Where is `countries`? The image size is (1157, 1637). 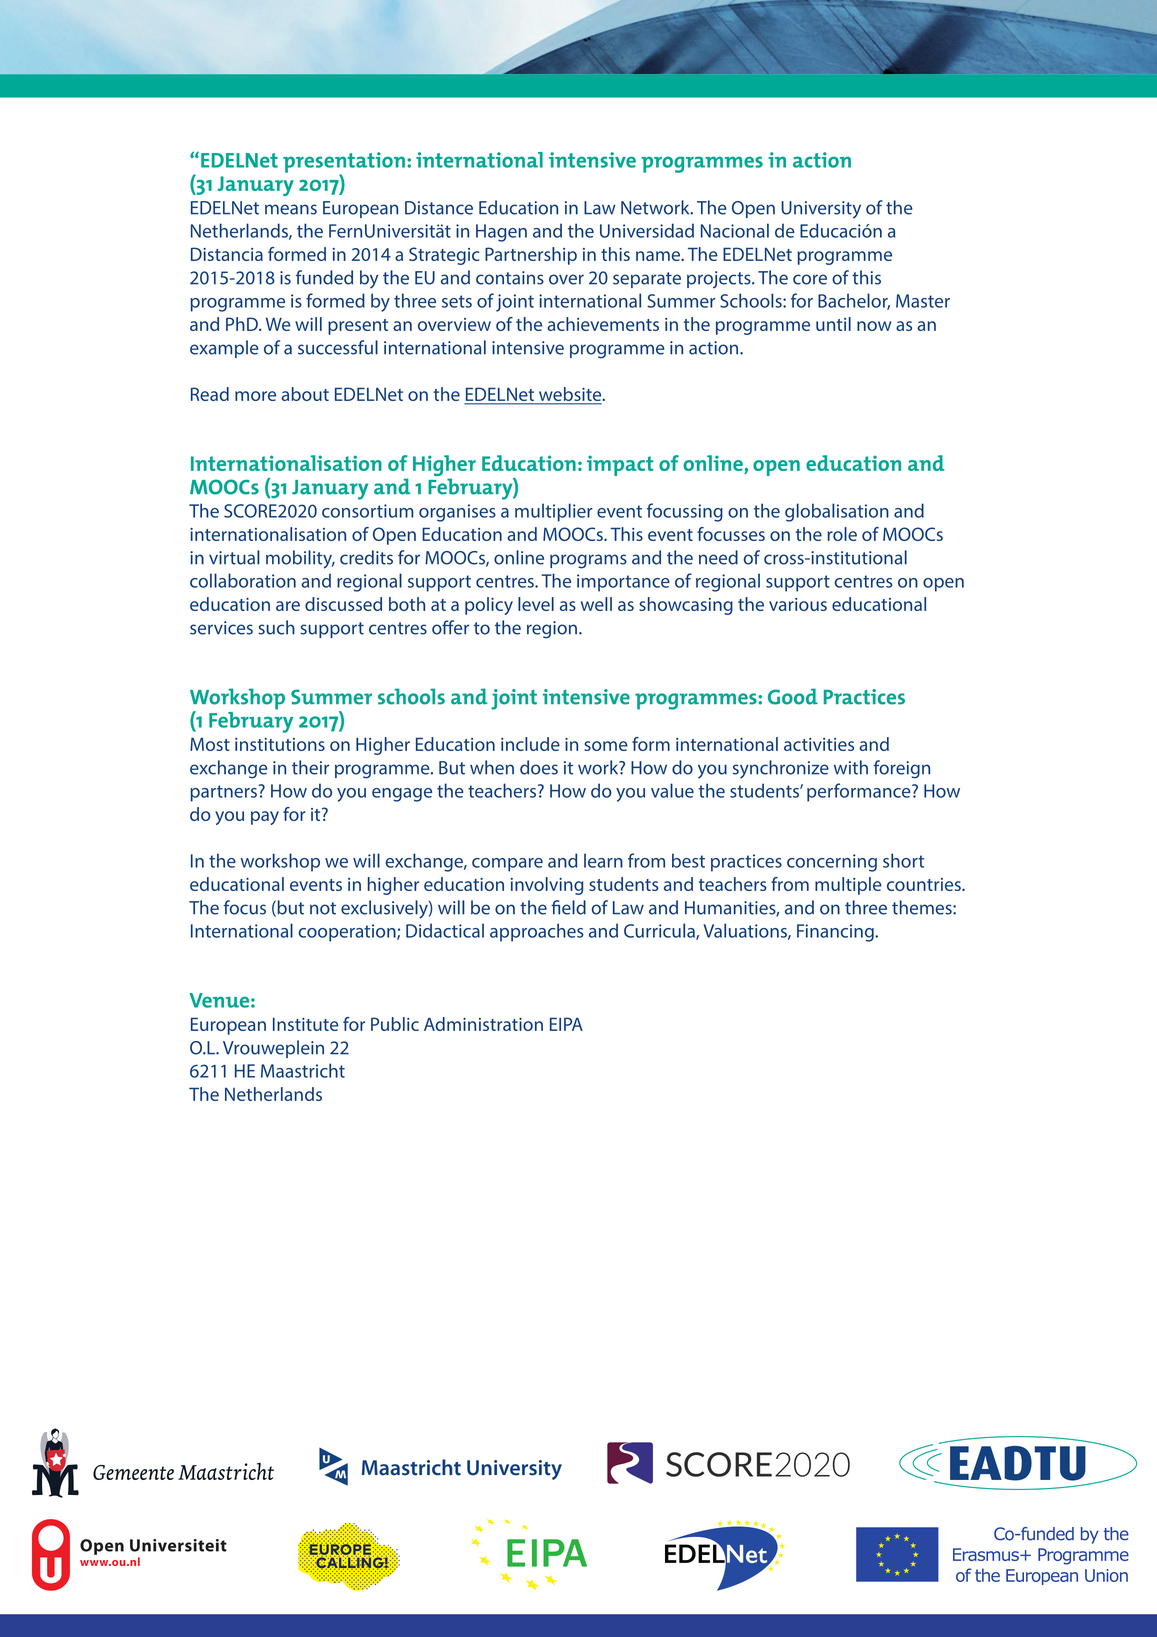 countries is located at coordinates (925, 884).
